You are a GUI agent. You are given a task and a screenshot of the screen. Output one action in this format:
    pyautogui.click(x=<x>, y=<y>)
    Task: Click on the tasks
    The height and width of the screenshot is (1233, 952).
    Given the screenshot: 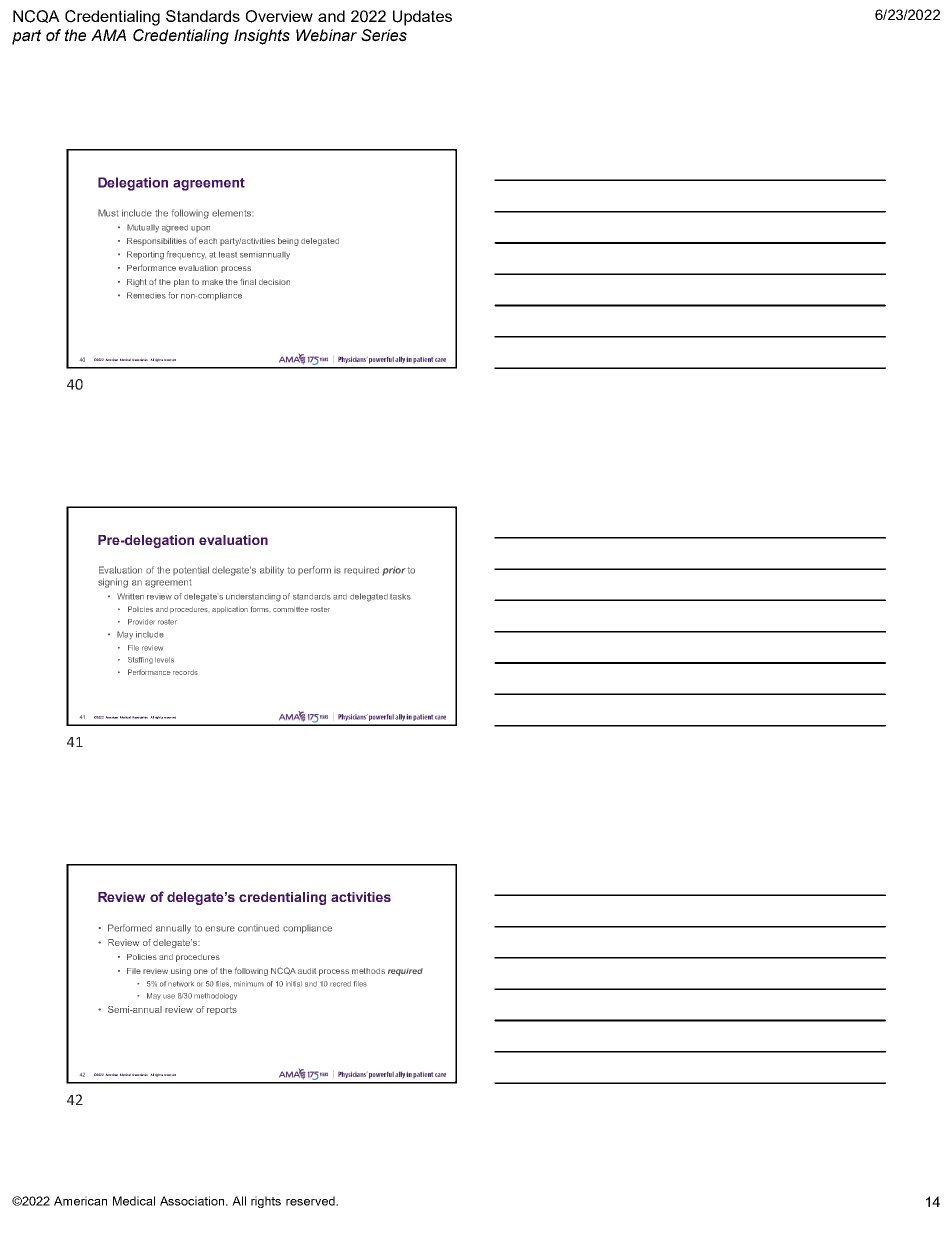 What is the action you would take?
    pyautogui.click(x=400, y=597)
